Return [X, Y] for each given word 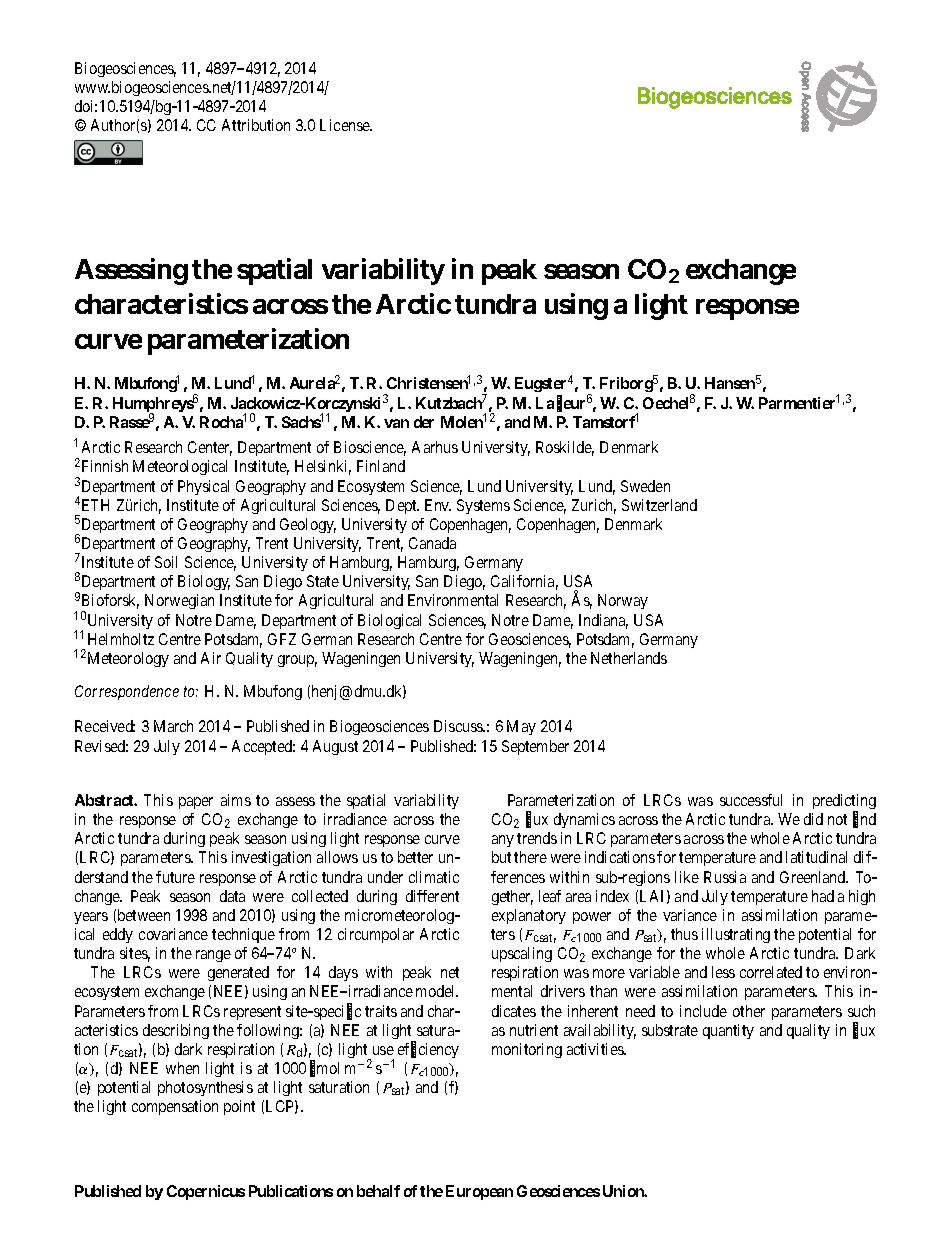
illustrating [736, 935]
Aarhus [435, 447]
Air [211, 658]
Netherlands [629, 658]
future [175, 877]
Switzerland [659, 505]
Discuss [459, 726]
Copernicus [206, 1192]
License [346, 125]
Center [210, 448]
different [432, 896]
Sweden [645, 486]
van [396, 423]
